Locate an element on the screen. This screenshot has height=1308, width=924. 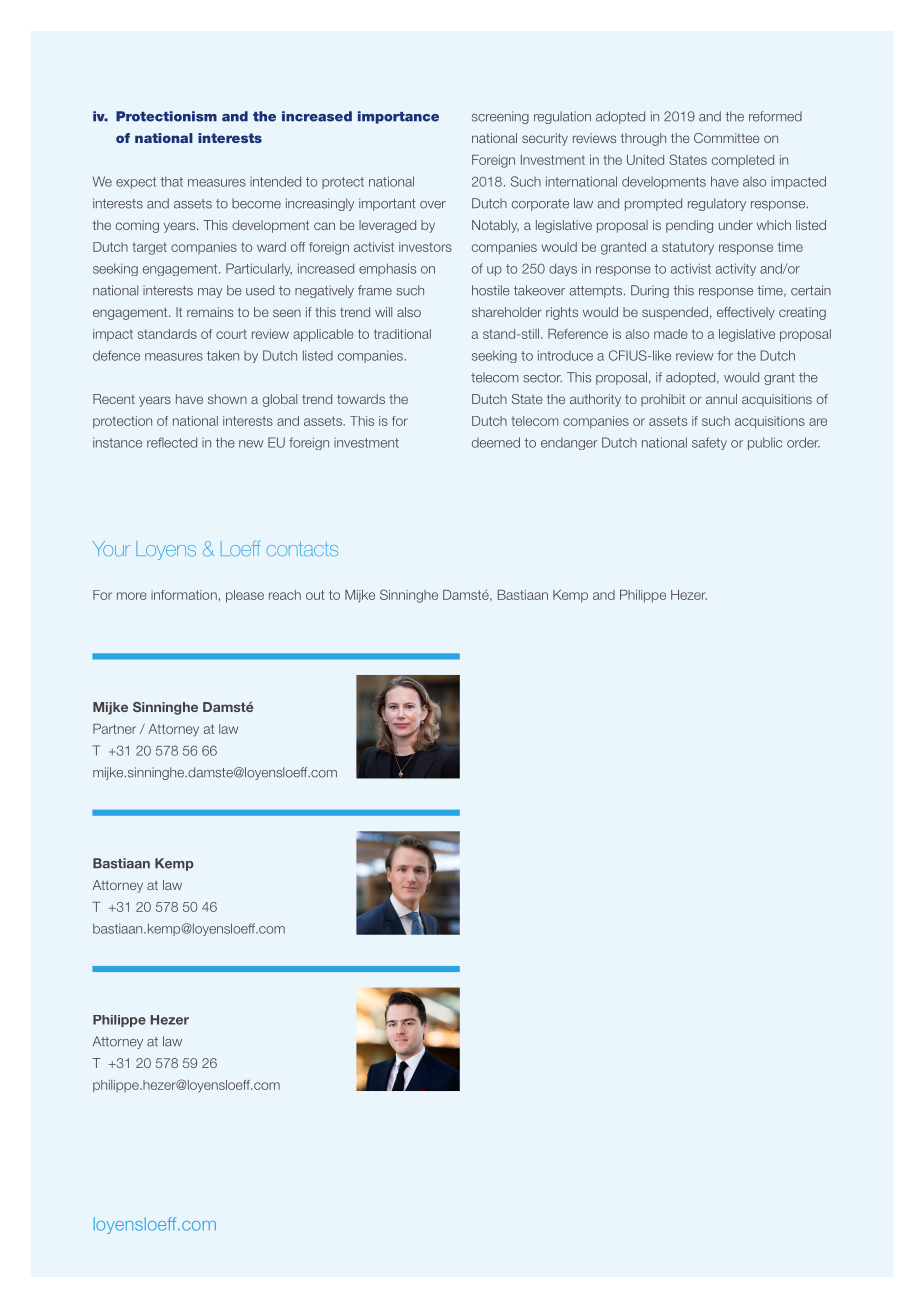
hostile is located at coordinates (491, 290).
